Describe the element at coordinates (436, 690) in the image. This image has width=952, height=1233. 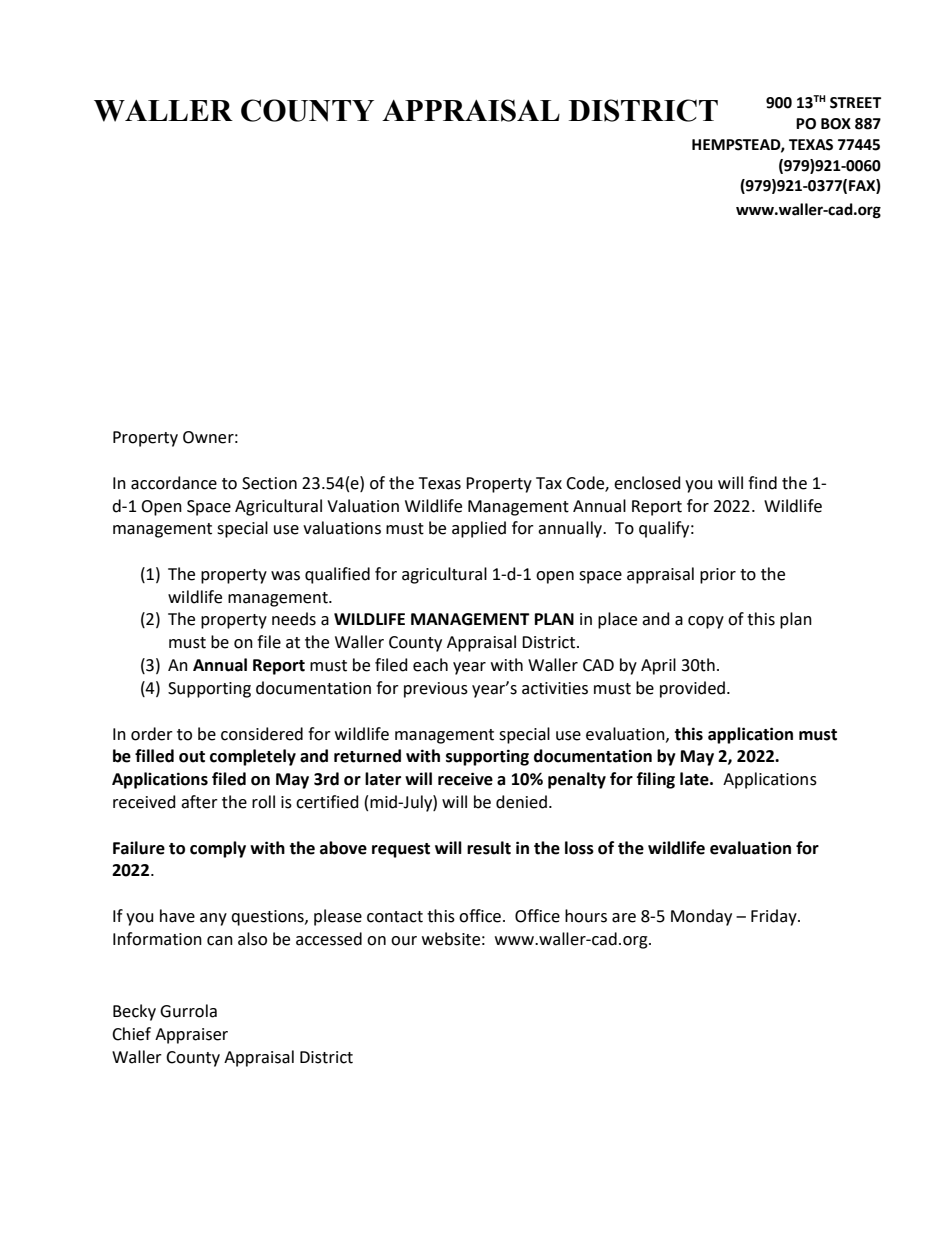
I see `previous` at that location.
